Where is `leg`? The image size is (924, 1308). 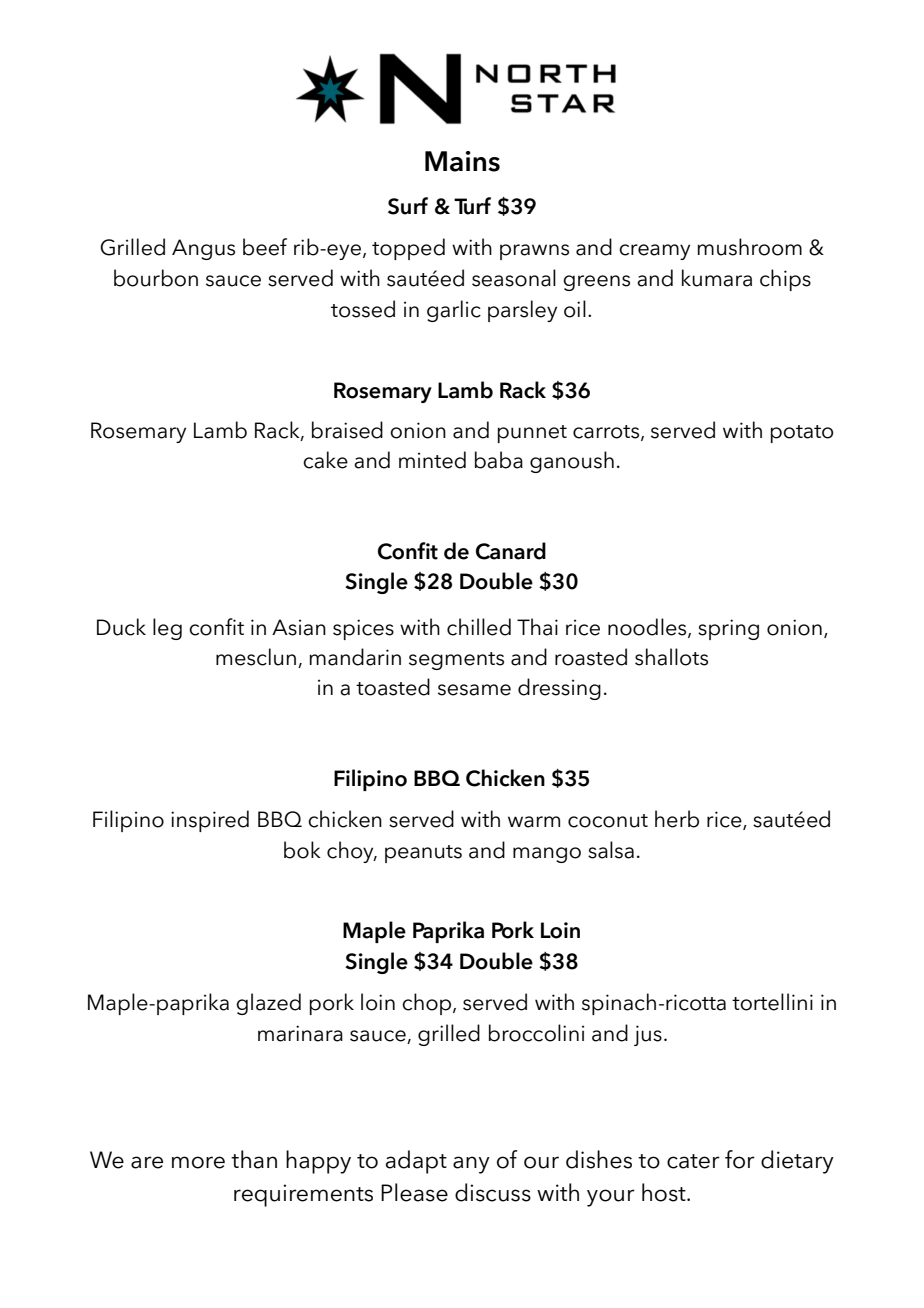
leg is located at coordinates (167, 629).
